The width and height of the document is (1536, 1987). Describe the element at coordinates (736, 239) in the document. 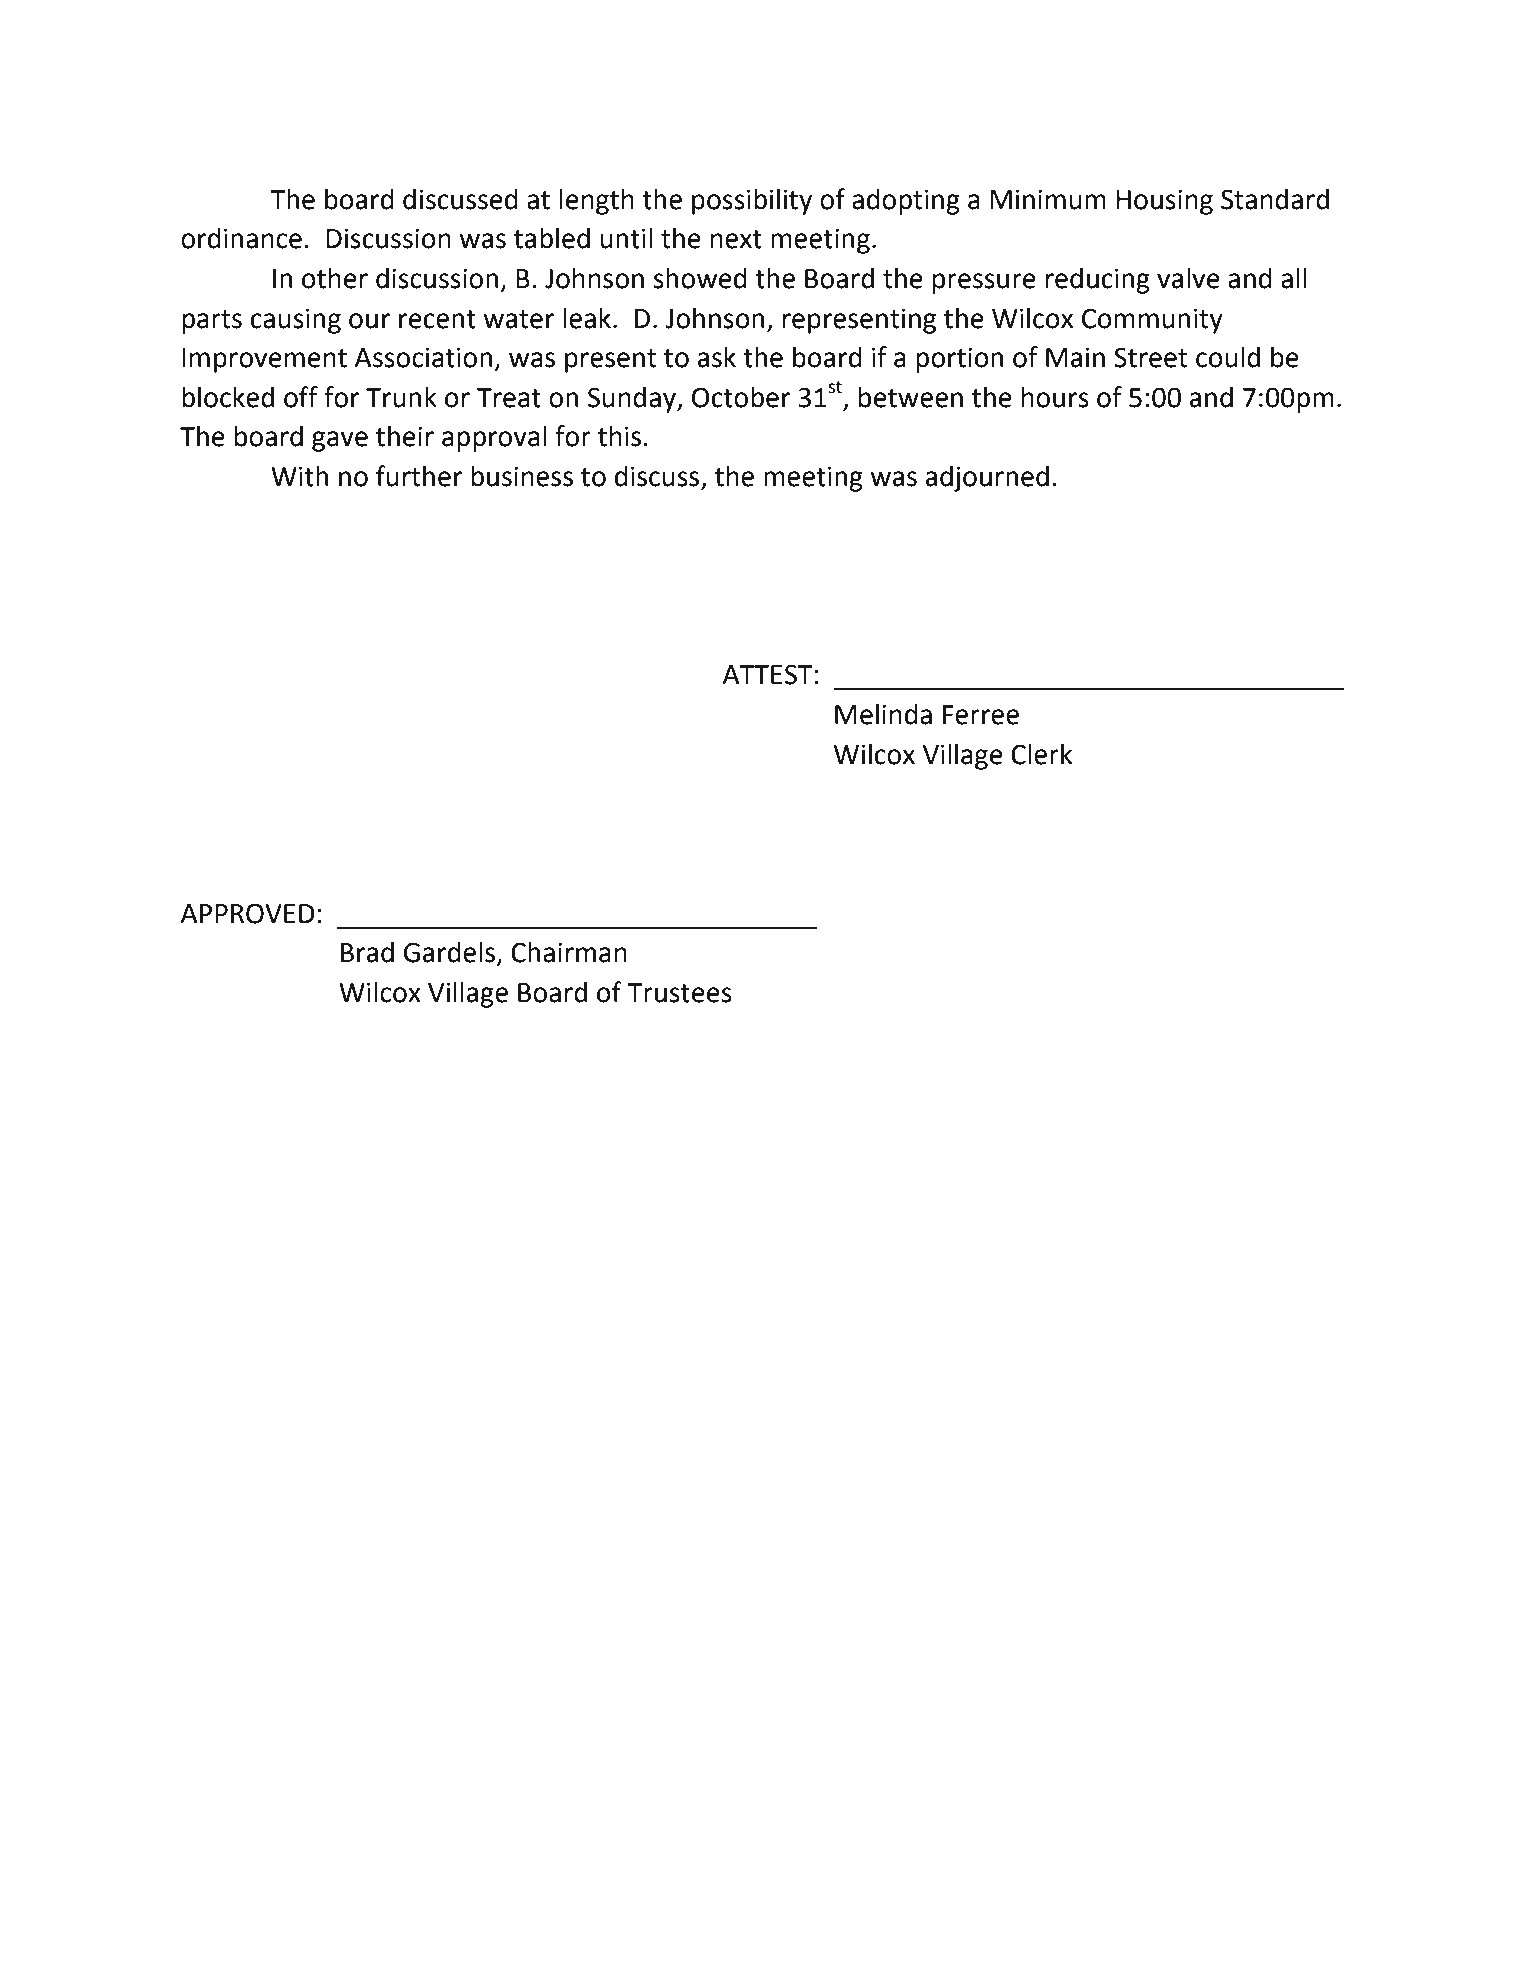

I see `next` at that location.
